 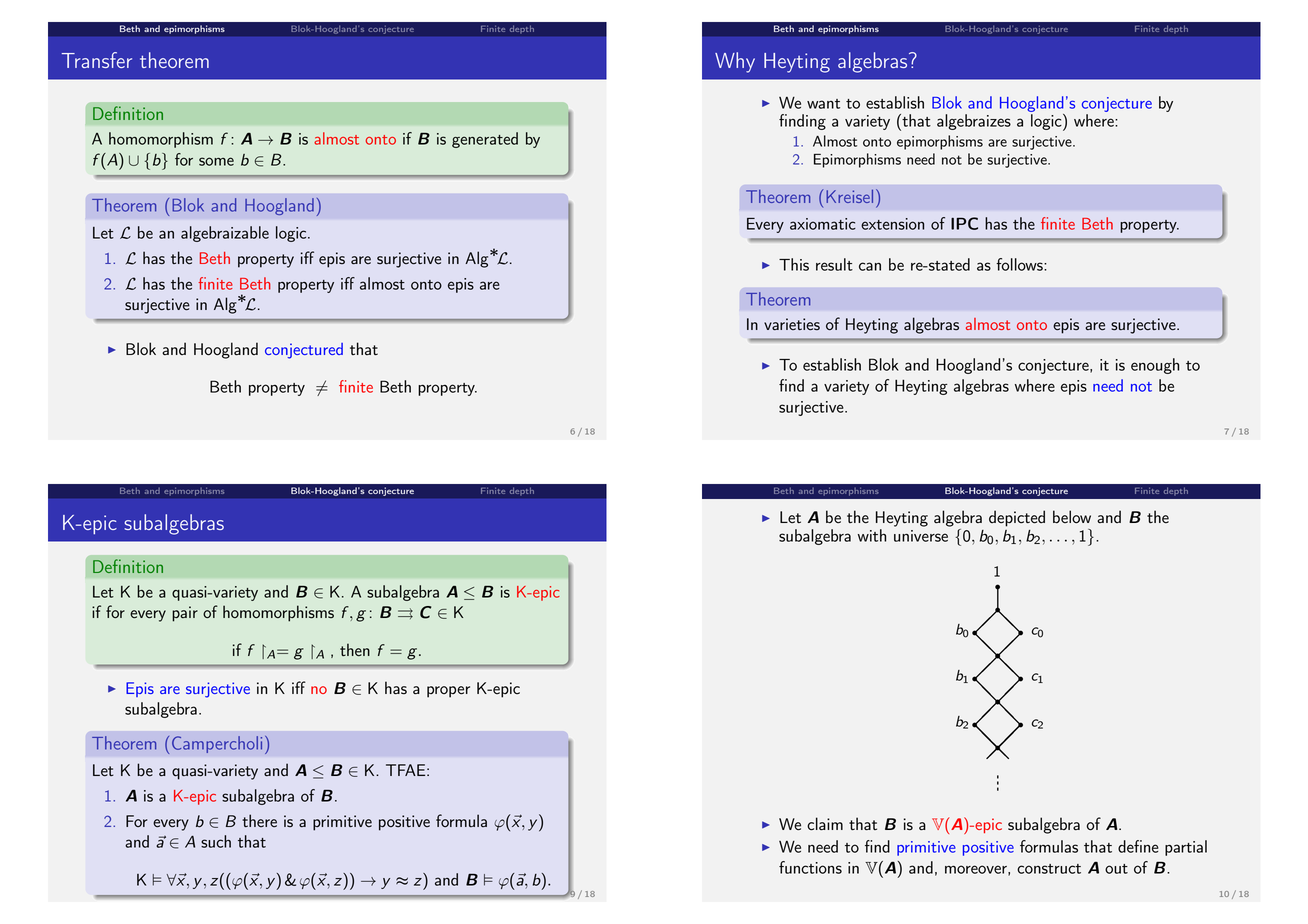 What do you see at coordinates (921, 536) in the page?
I see `universe` at bounding box center [921, 536].
